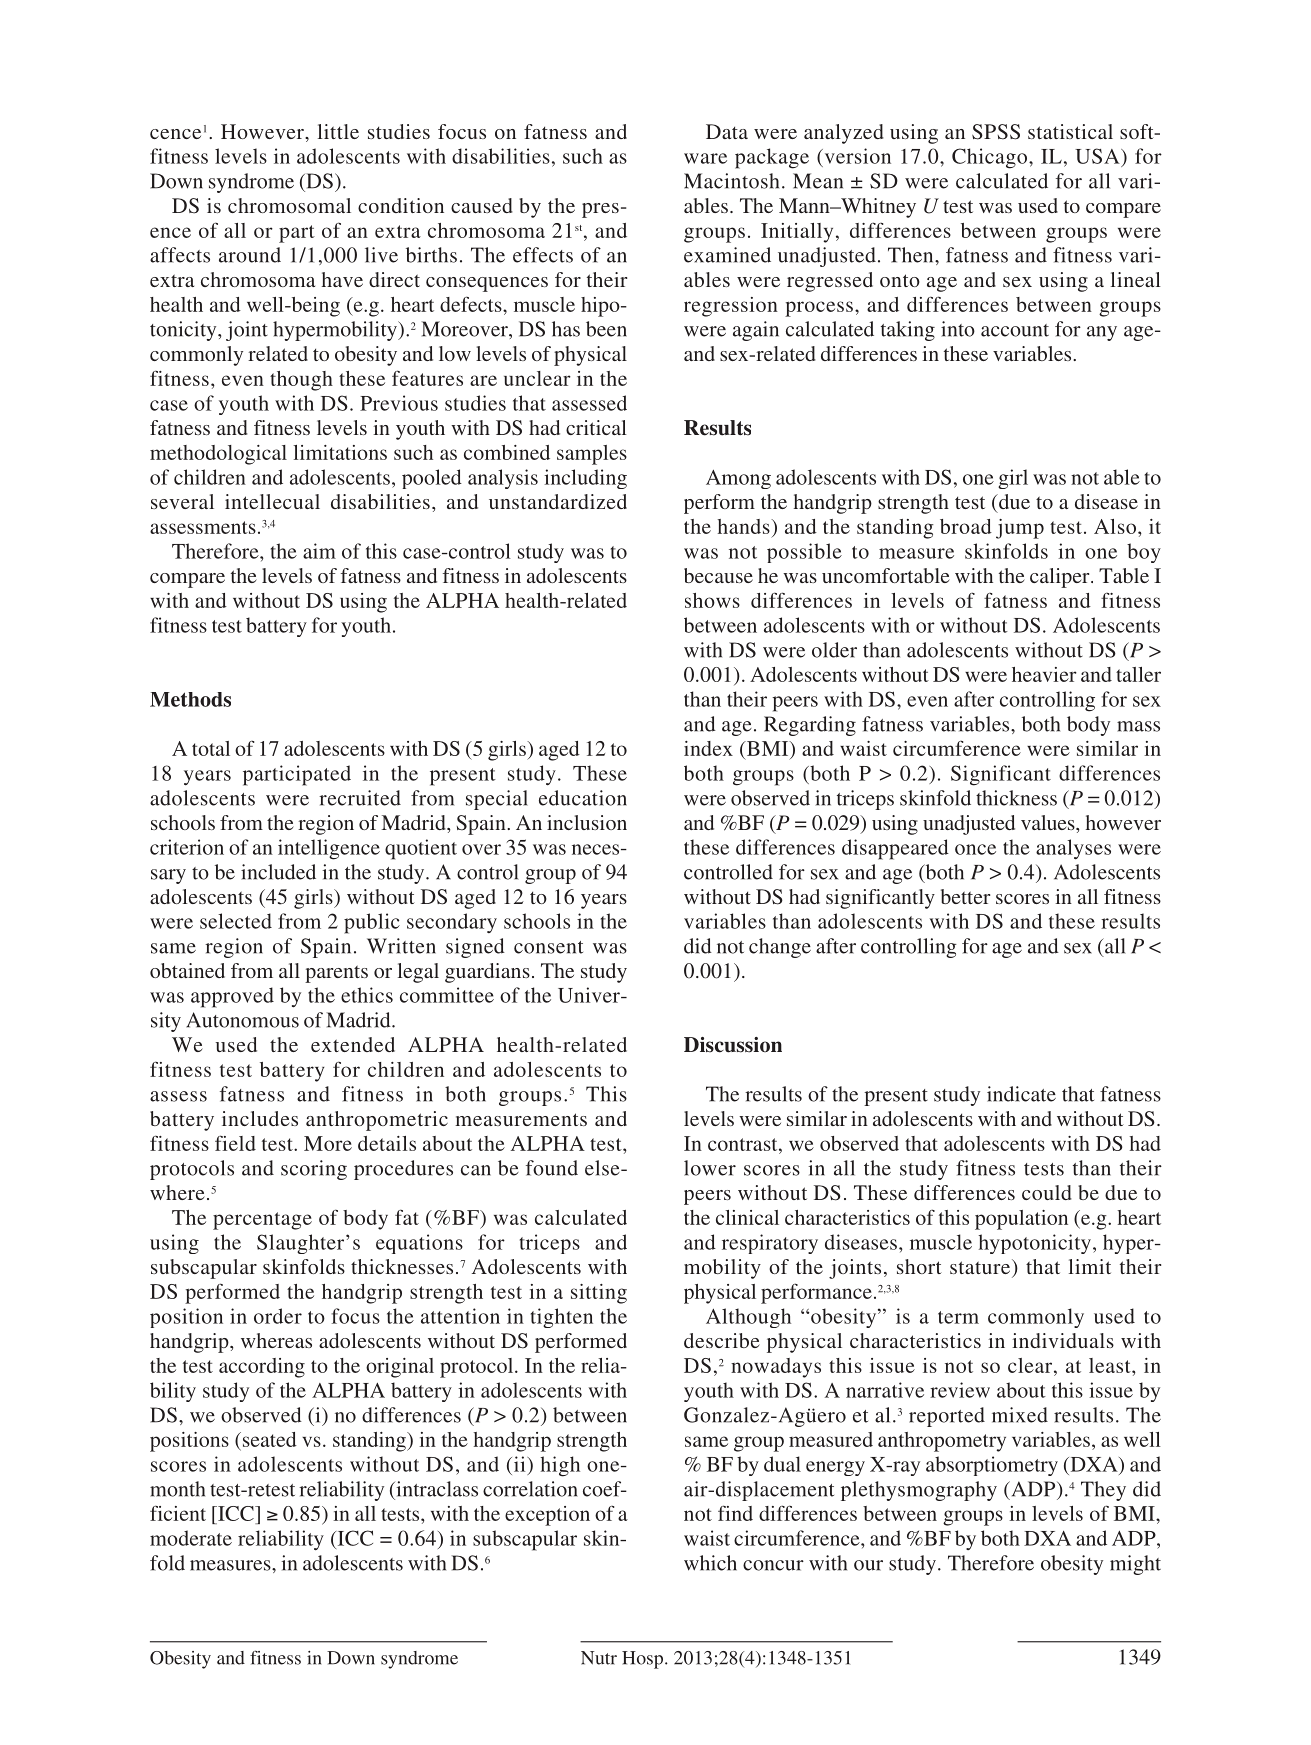 The image size is (1311, 1745). What do you see at coordinates (1049, 822) in the document?
I see `values` at bounding box center [1049, 822].
